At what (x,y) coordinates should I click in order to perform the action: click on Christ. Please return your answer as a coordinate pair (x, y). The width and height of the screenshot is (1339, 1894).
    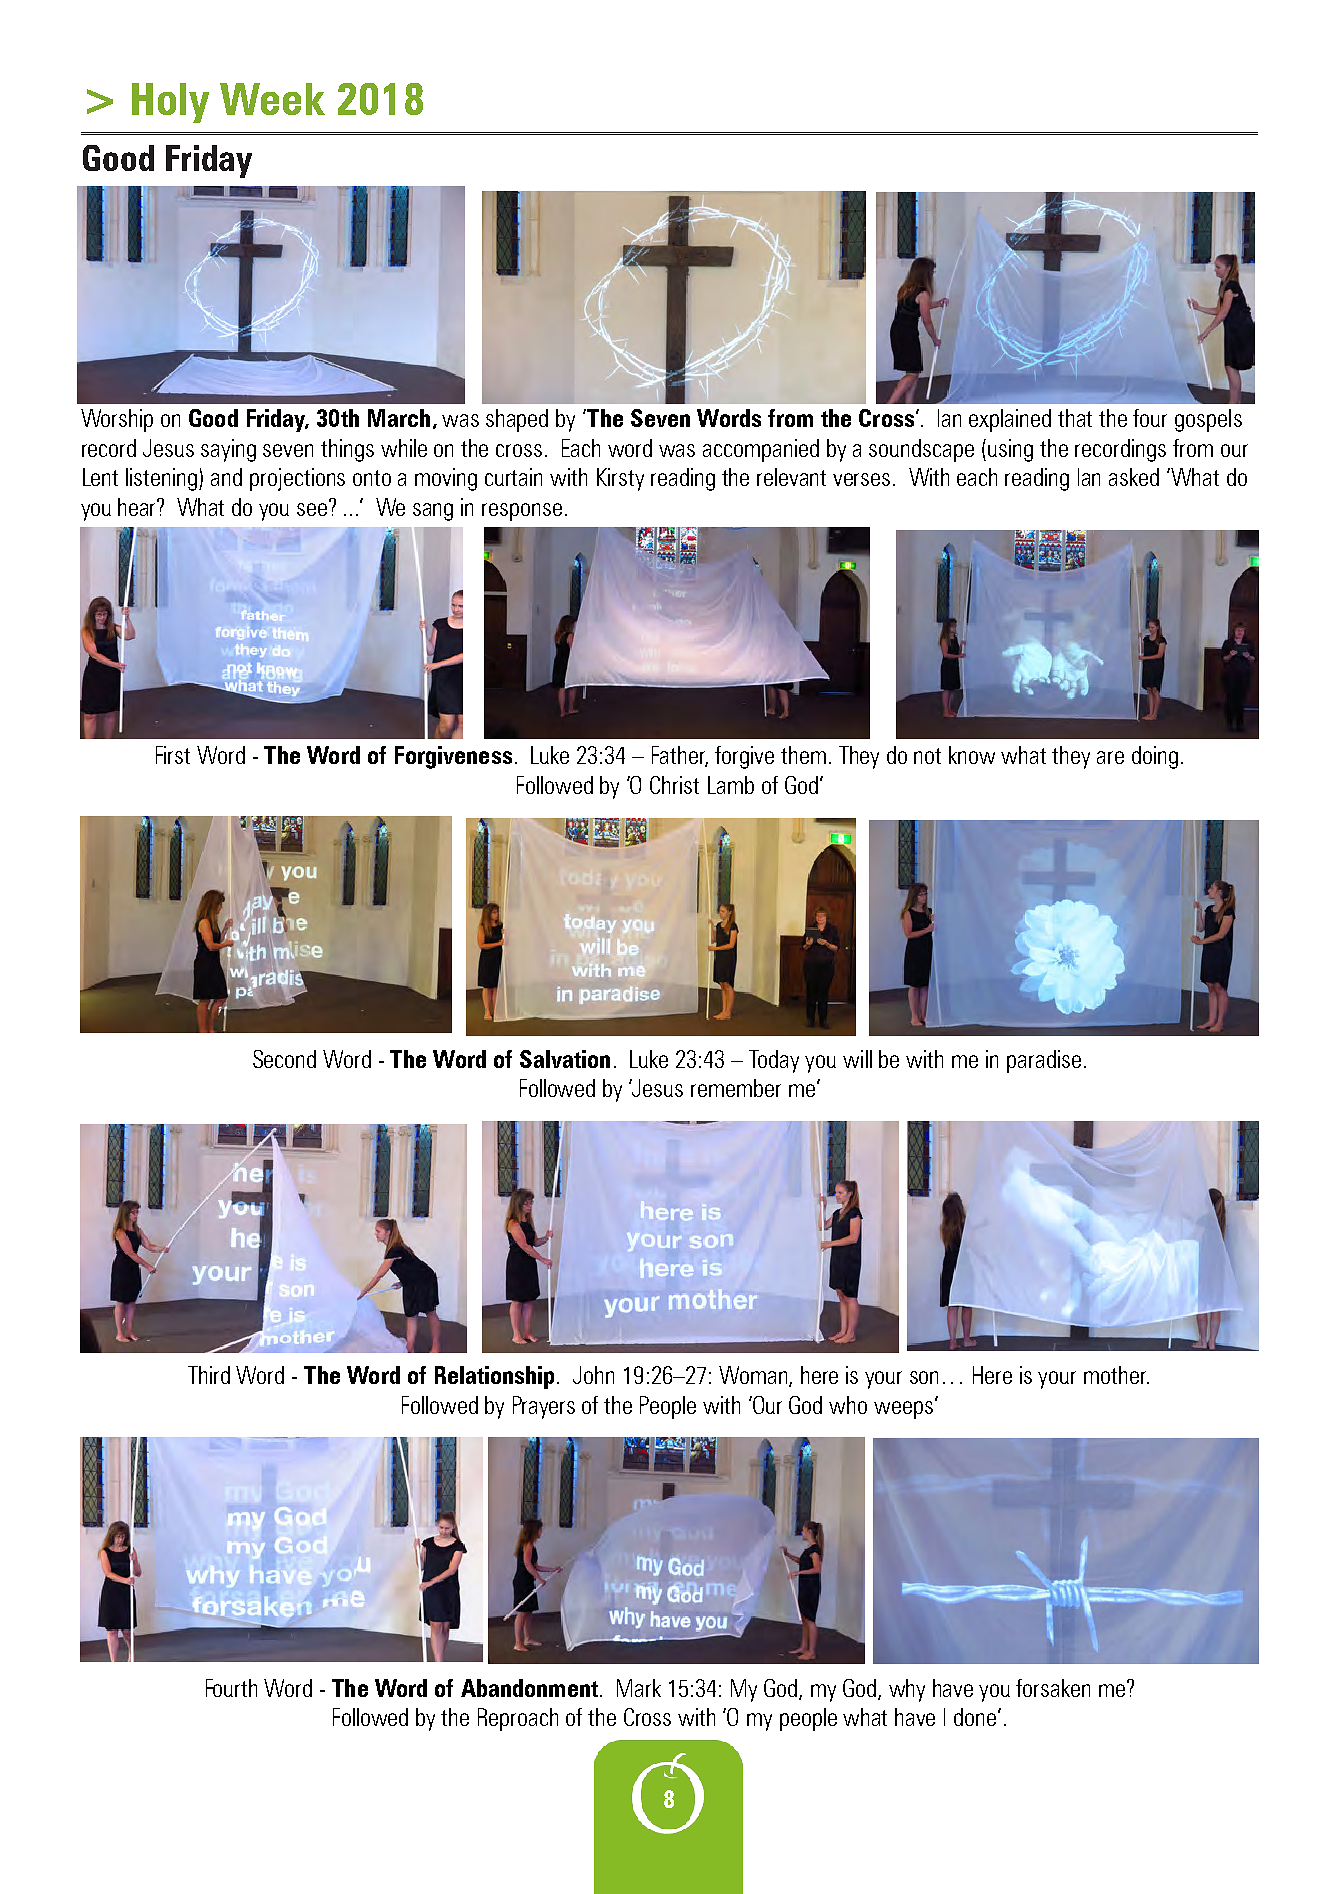
    Looking at the image, I should click on (674, 785).
